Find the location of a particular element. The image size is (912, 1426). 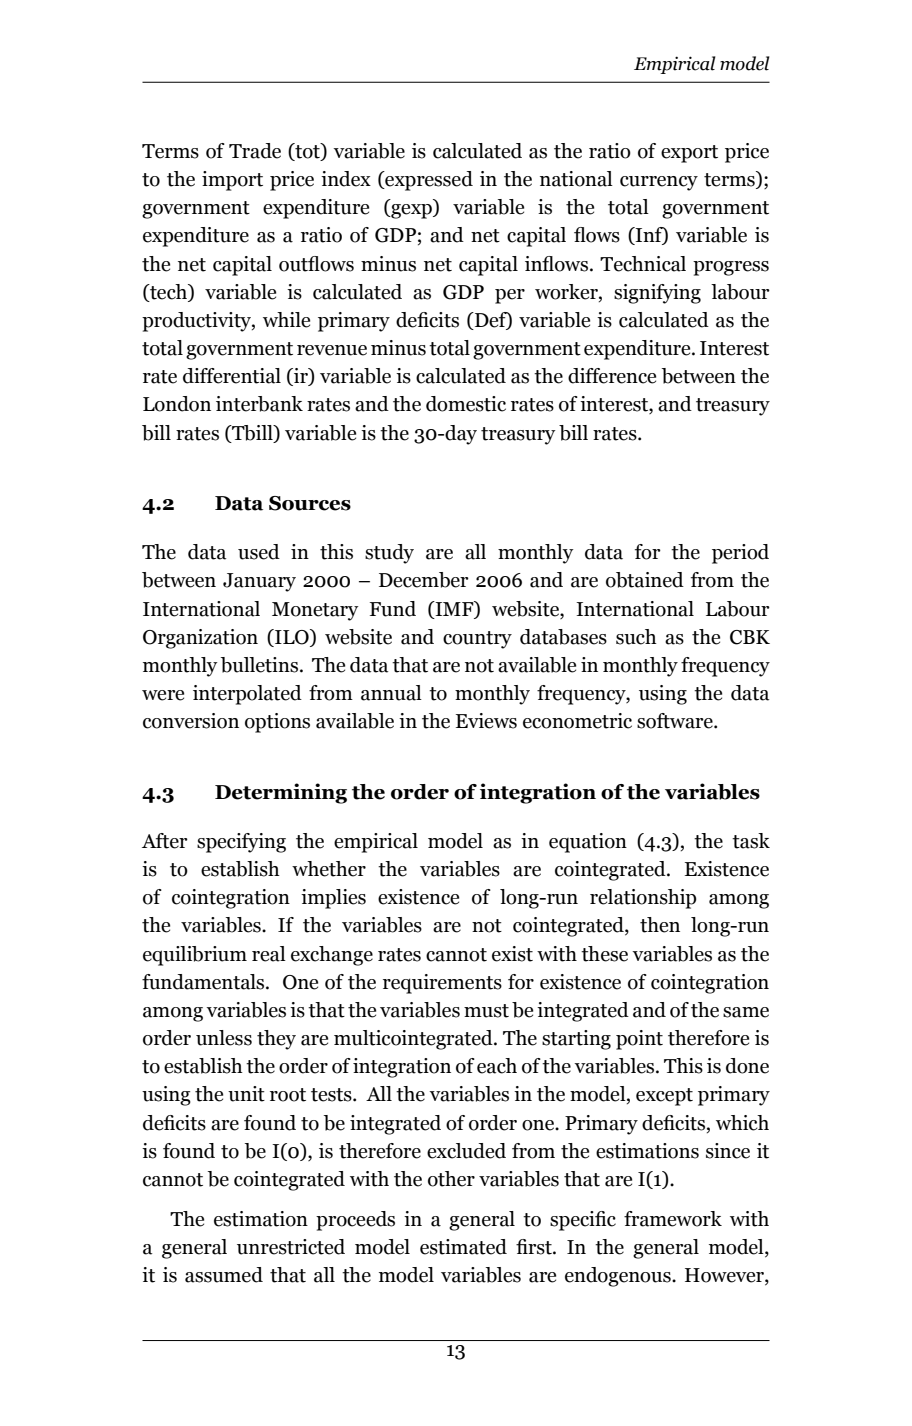

obtained is located at coordinates (645, 580).
